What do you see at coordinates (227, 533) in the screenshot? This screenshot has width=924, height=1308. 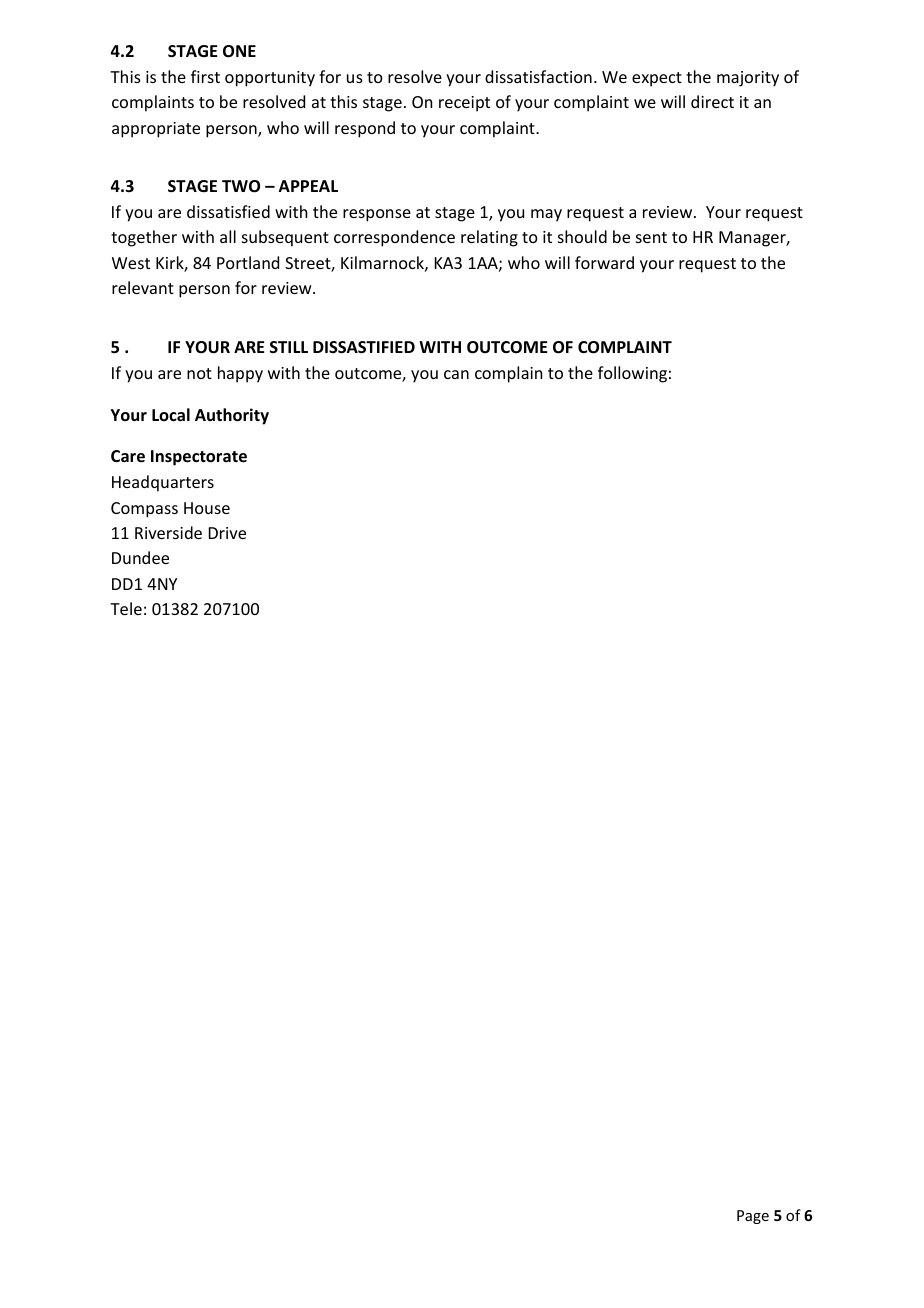 I see `Drive` at bounding box center [227, 533].
